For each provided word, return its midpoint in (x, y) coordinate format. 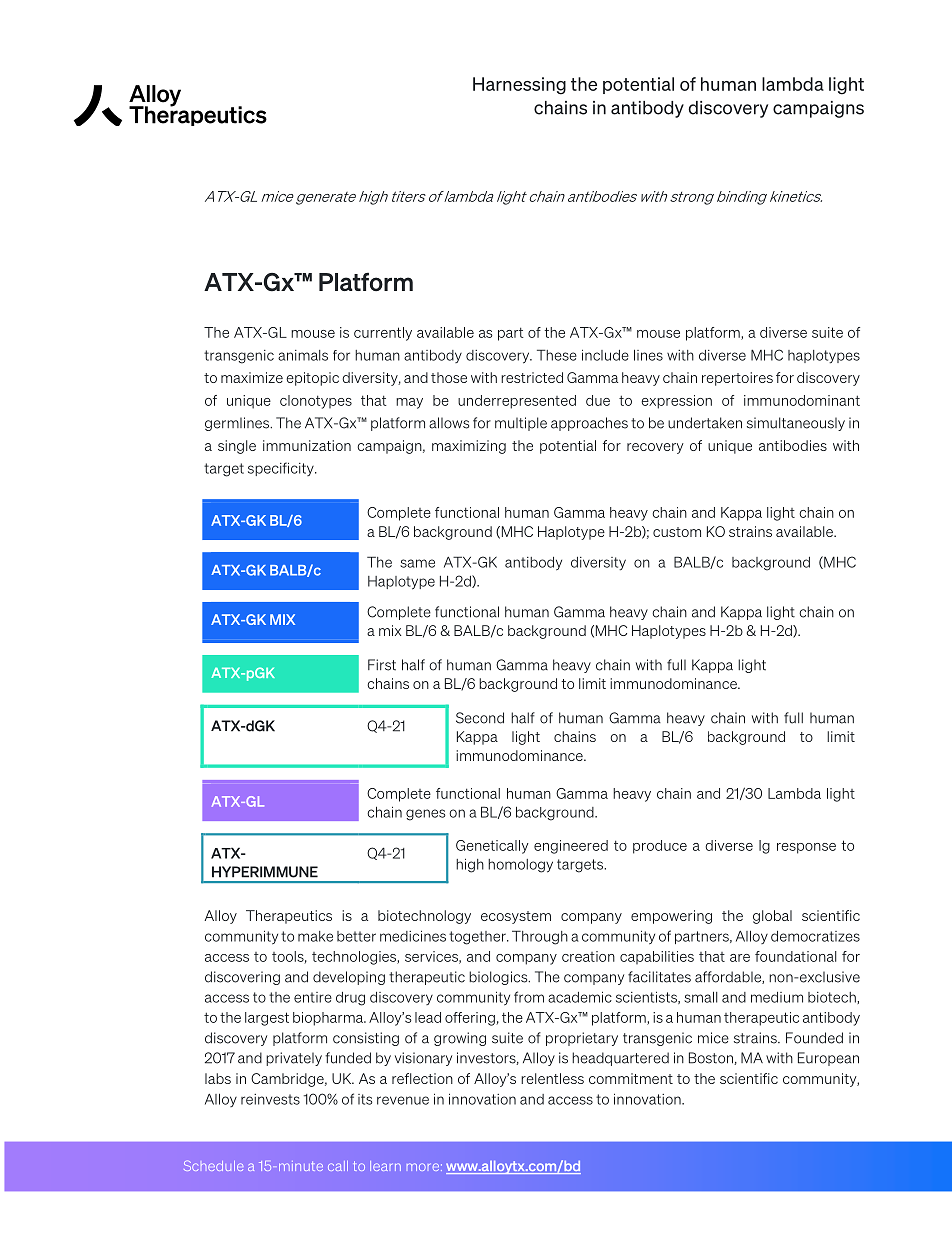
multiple (521, 424)
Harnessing (519, 86)
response (806, 848)
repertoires (737, 379)
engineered (571, 847)
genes (426, 815)
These (557, 355)
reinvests (270, 1099)
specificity (282, 469)
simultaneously (796, 424)
